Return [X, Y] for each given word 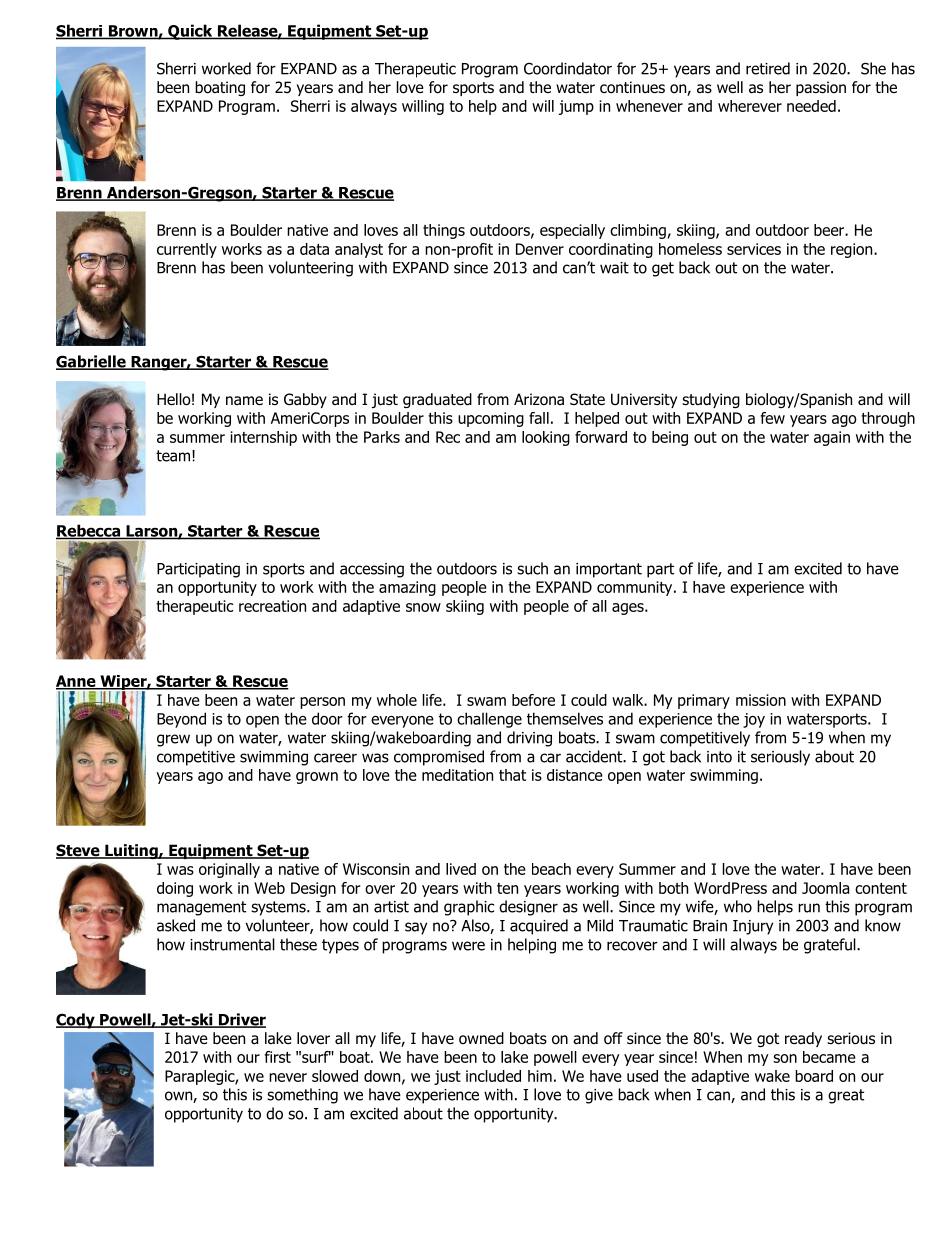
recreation [272, 606]
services [754, 249]
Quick [190, 32]
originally [229, 870]
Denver [540, 249]
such [532, 568]
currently [187, 250]
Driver [241, 1020]
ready [803, 1039]
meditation [457, 775]
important [609, 570]
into [719, 757]
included [493, 1076]
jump [576, 107]
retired [768, 68]
